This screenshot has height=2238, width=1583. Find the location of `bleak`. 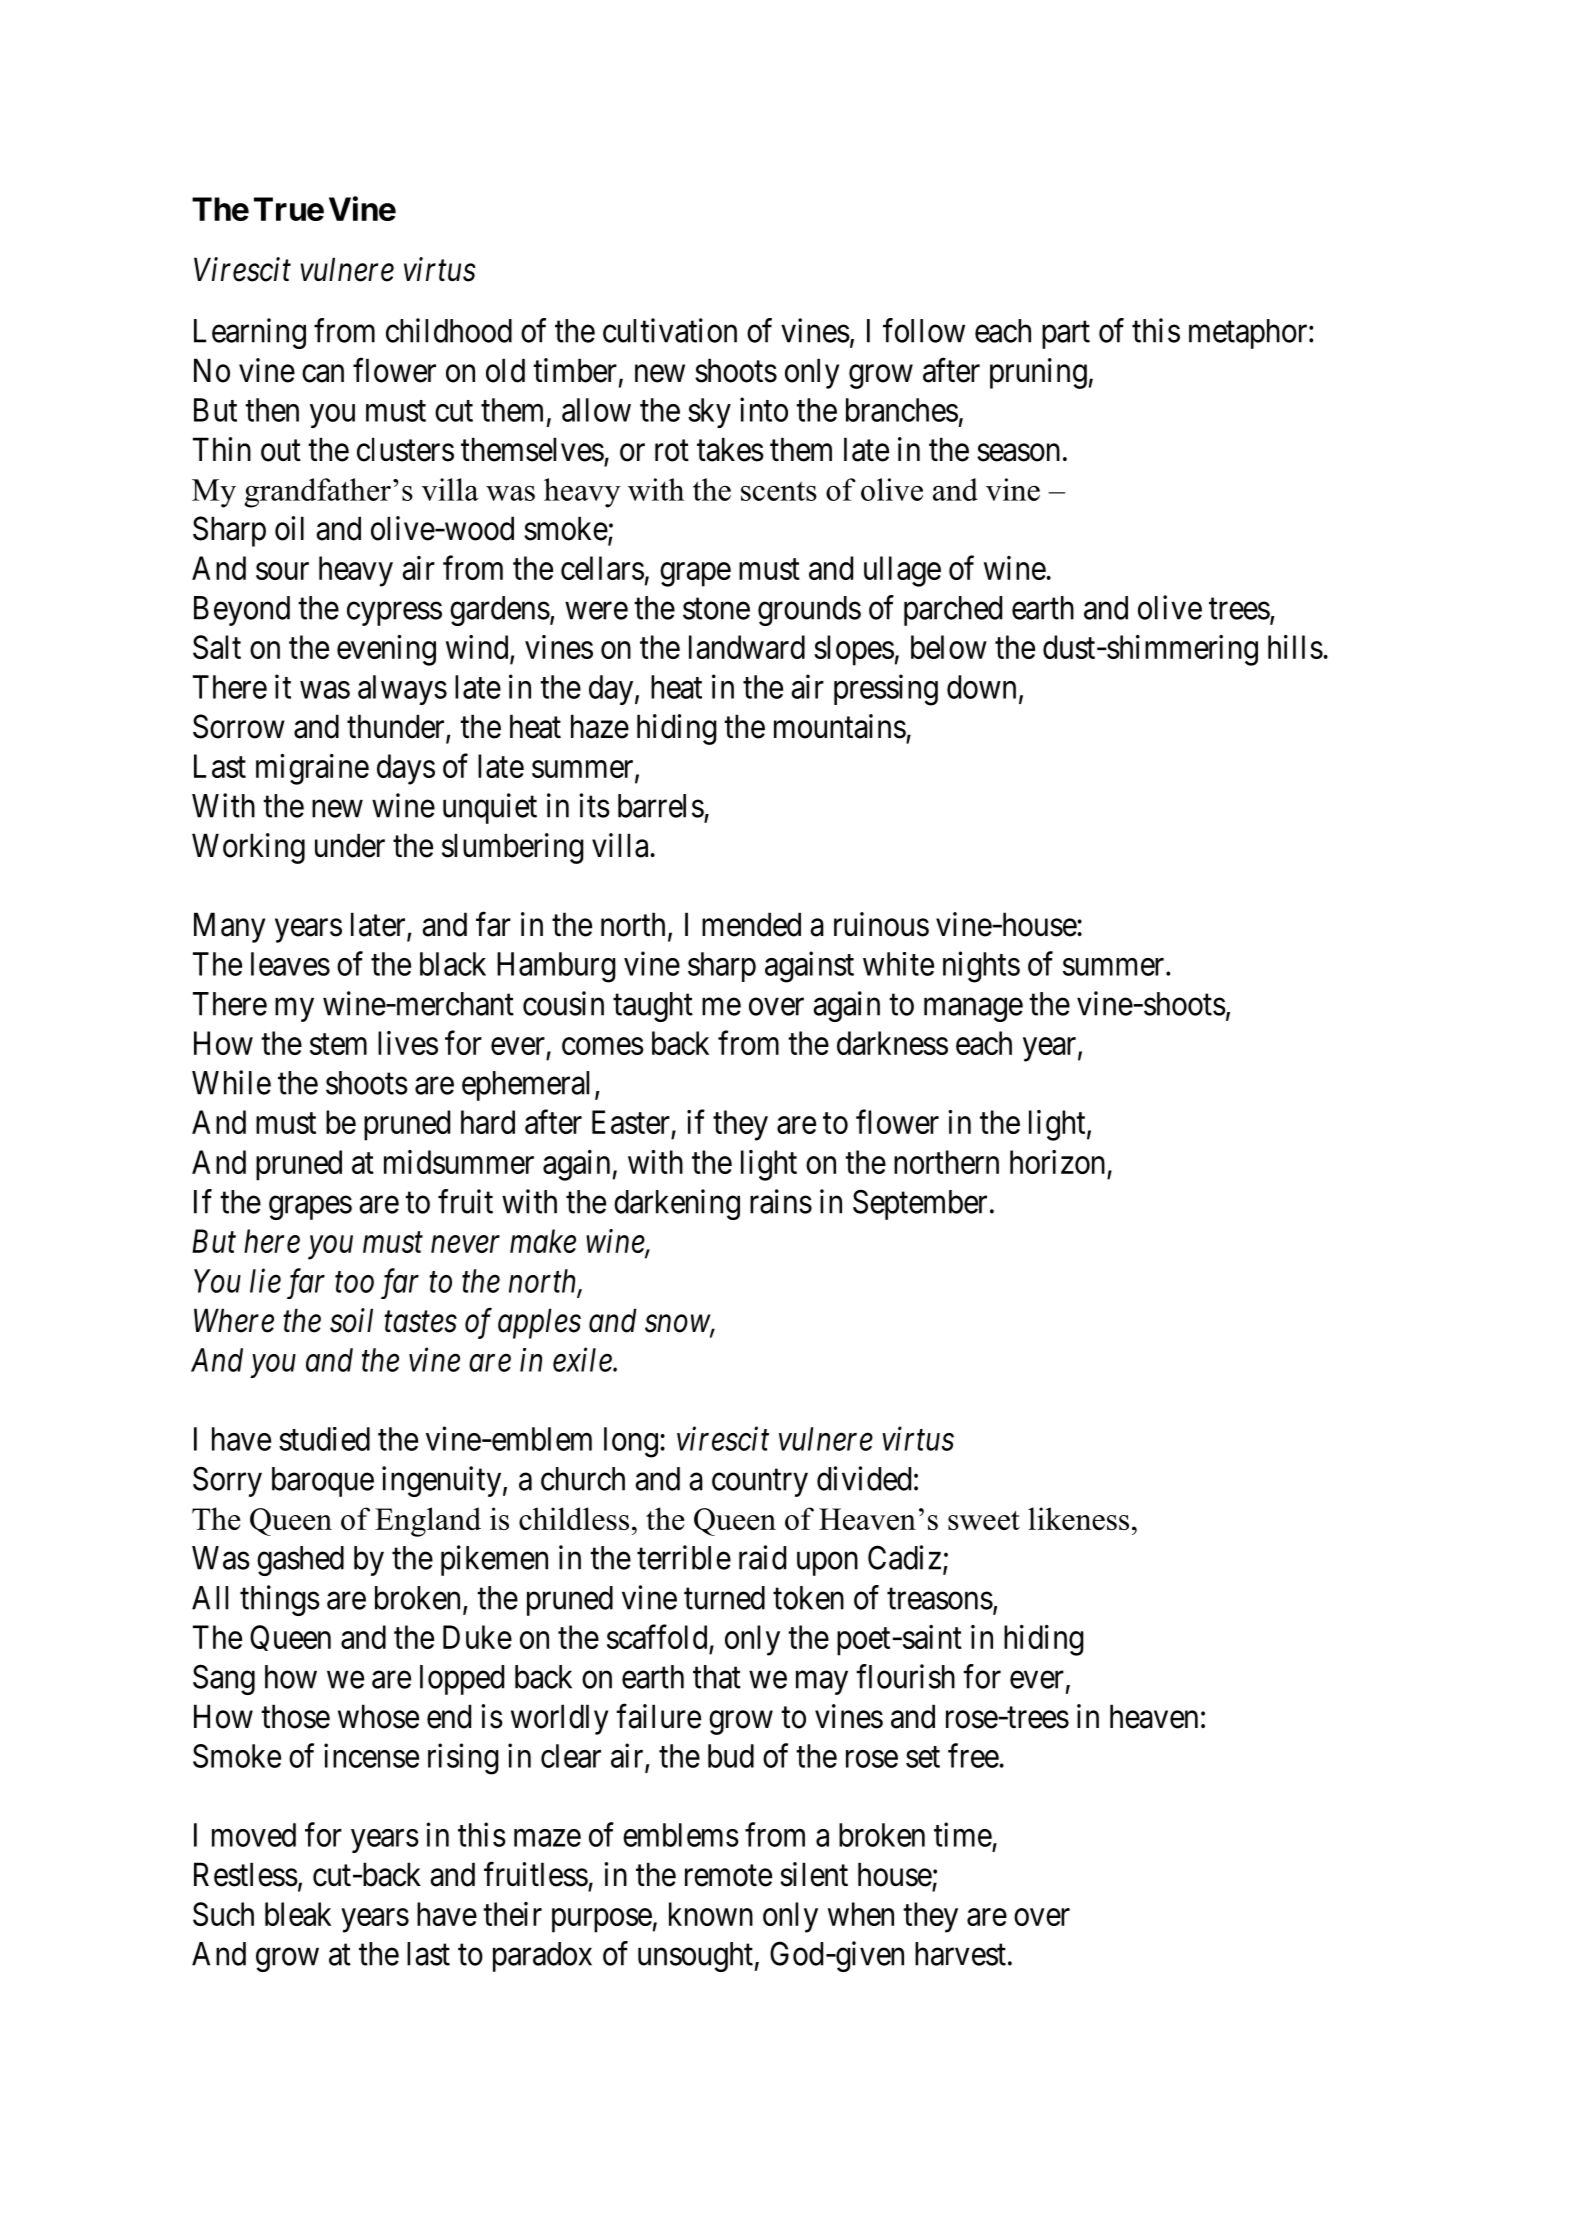

bleak is located at coordinates (298, 1914).
